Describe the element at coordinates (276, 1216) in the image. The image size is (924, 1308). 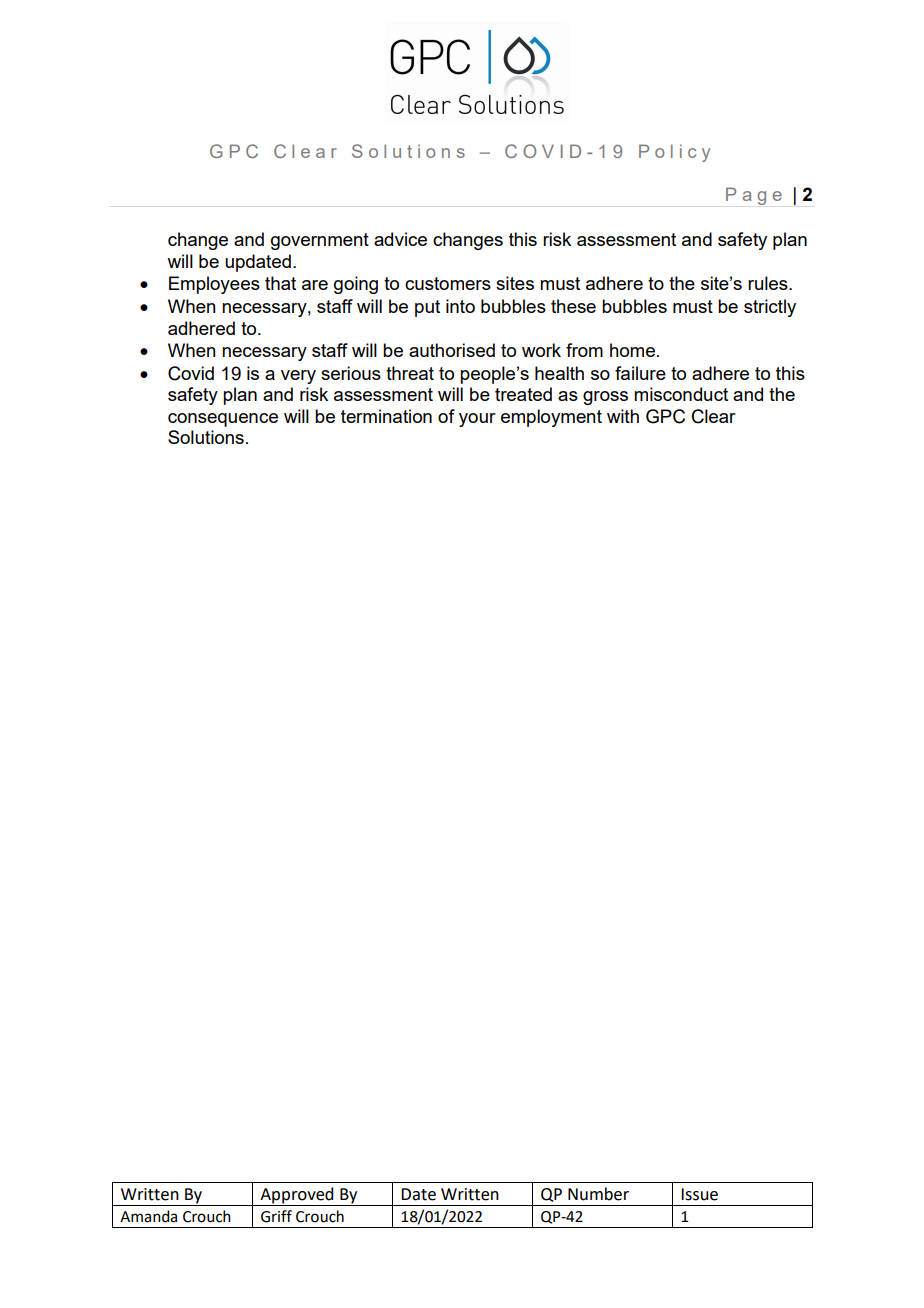
I see `Griff` at that location.
